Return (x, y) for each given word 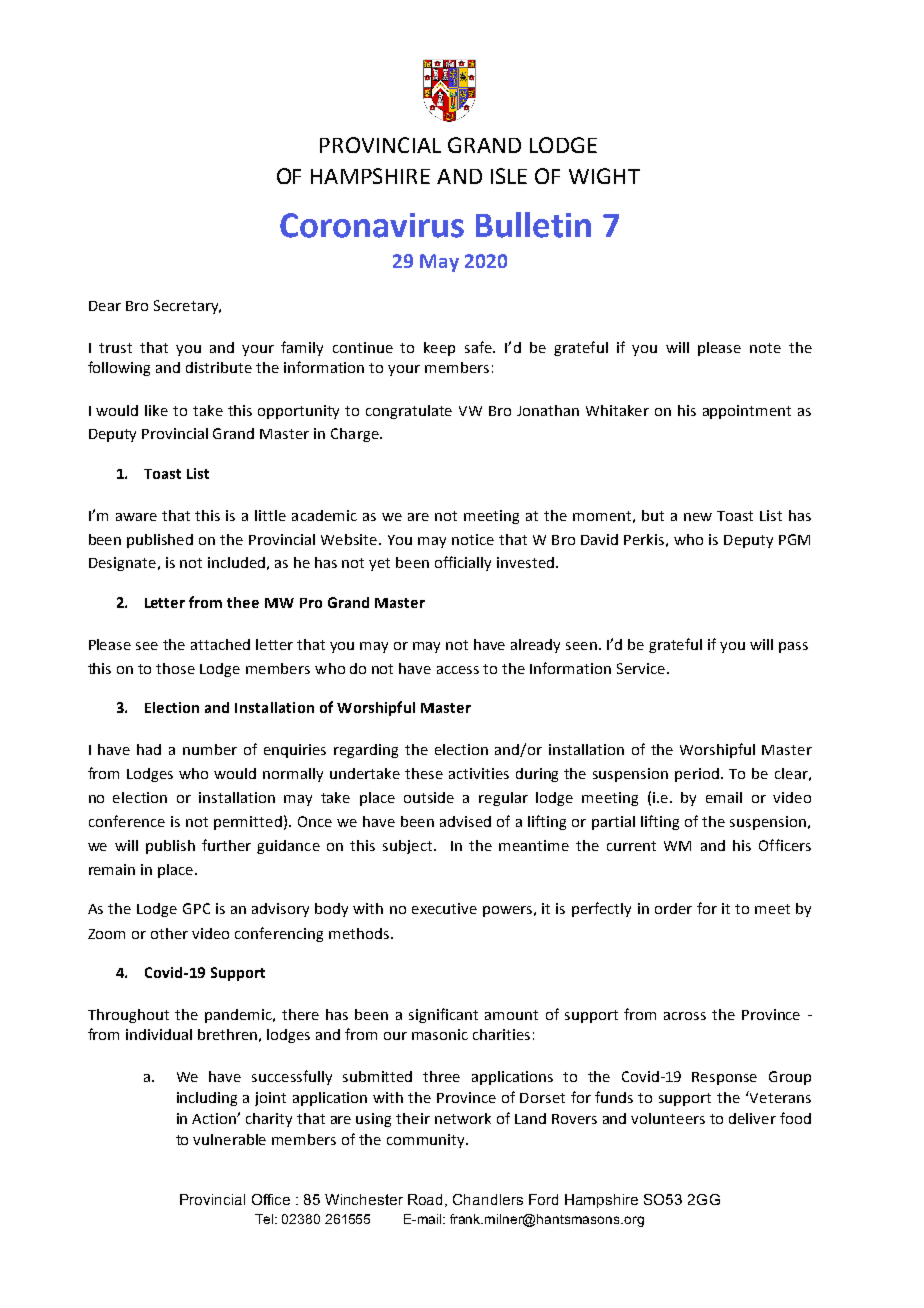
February (341, 164)
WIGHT (604, 176)
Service (642, 668)
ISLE (509, 176)
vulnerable (229, 1139)
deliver (752, 1118)
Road (427, 1200)
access (458, 670)
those (175, 668)
